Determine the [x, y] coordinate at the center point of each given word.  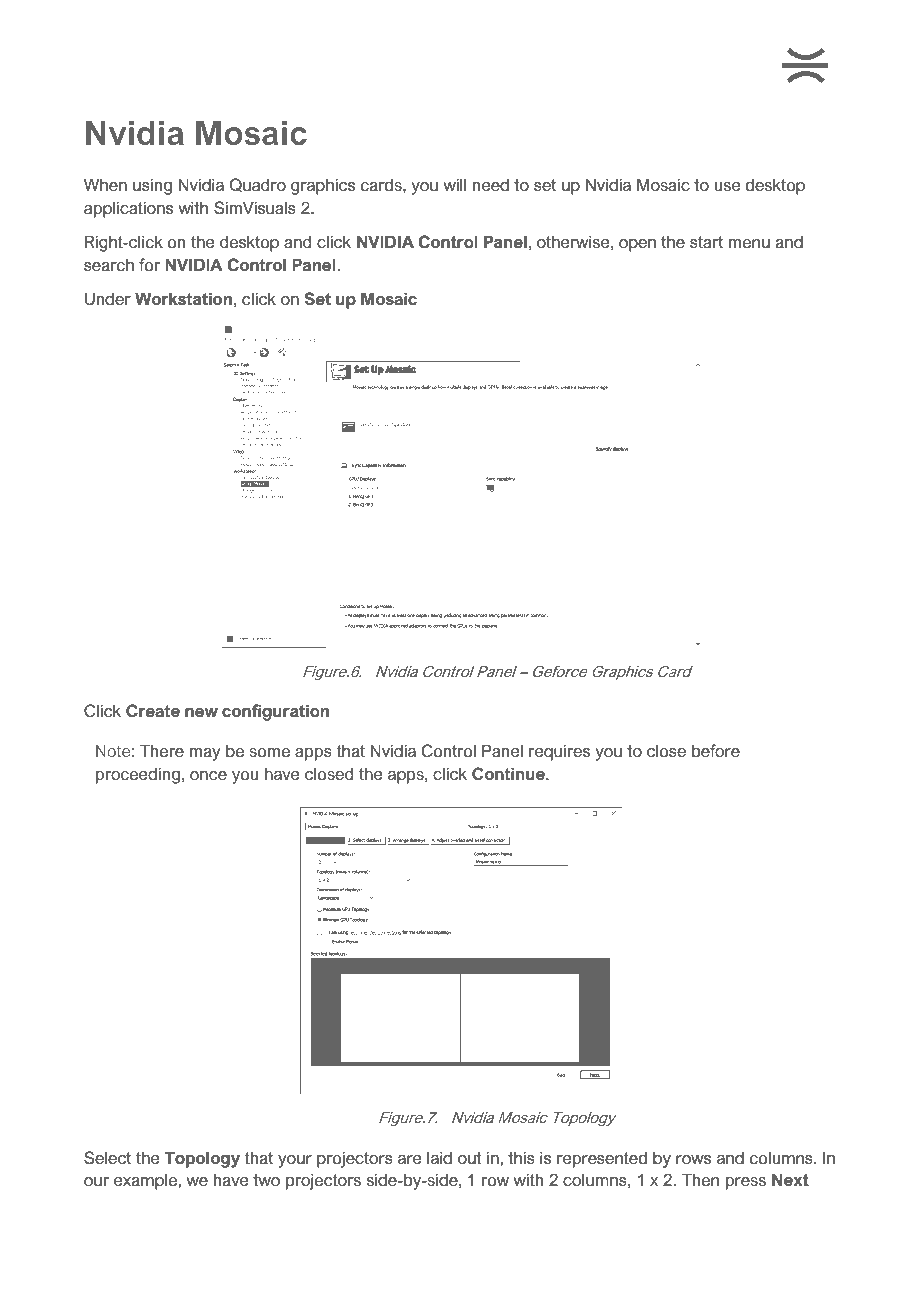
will [454, 184]
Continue [509, 773]
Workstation [183, 298]
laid [439, 1157]
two [266, 1180]
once [208, 775]
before [716, 750]
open [637, 245]
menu [749, 243]
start [706, 242]
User [192, 65]
